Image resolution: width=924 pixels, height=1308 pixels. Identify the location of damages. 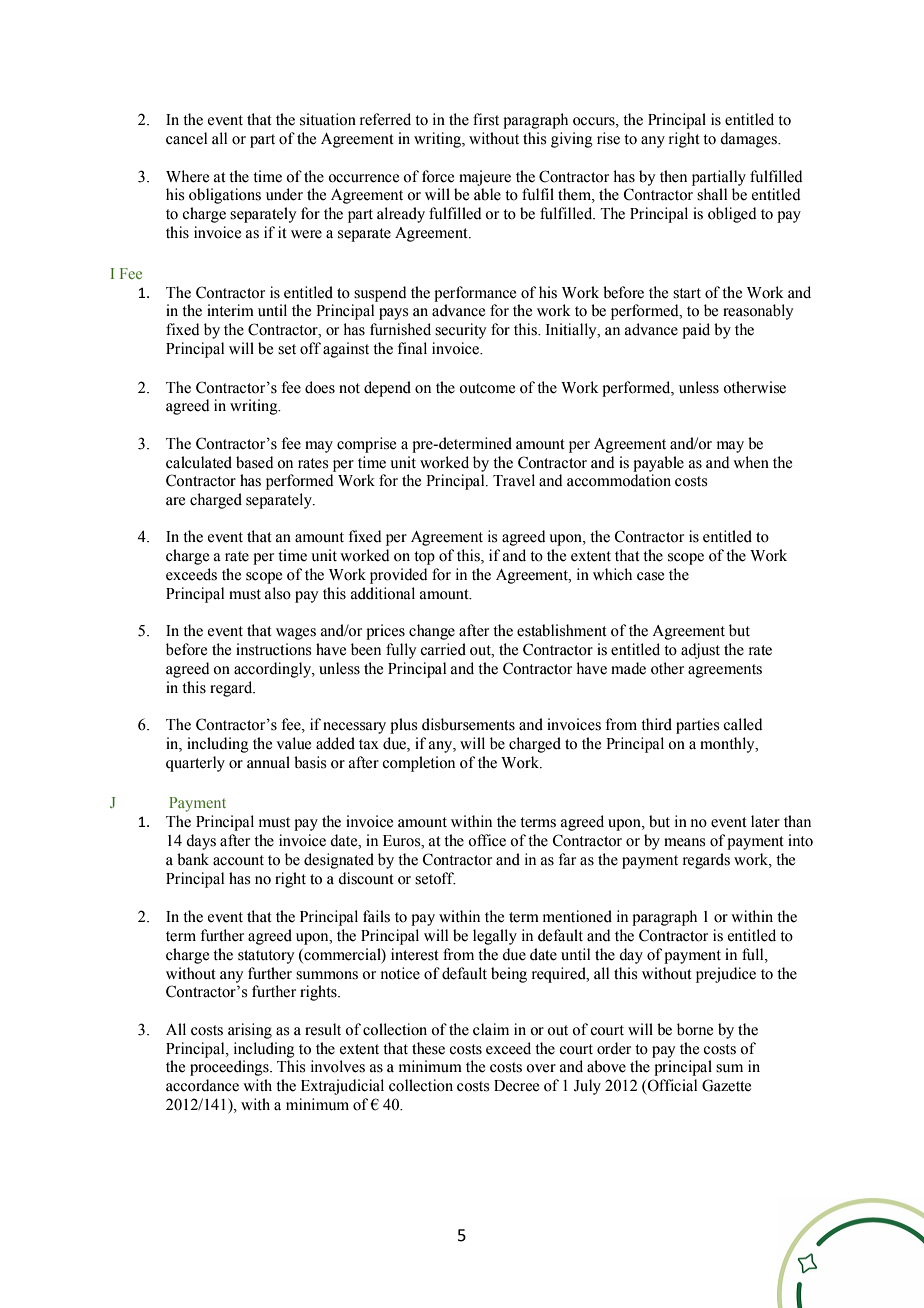
(749, 140).
